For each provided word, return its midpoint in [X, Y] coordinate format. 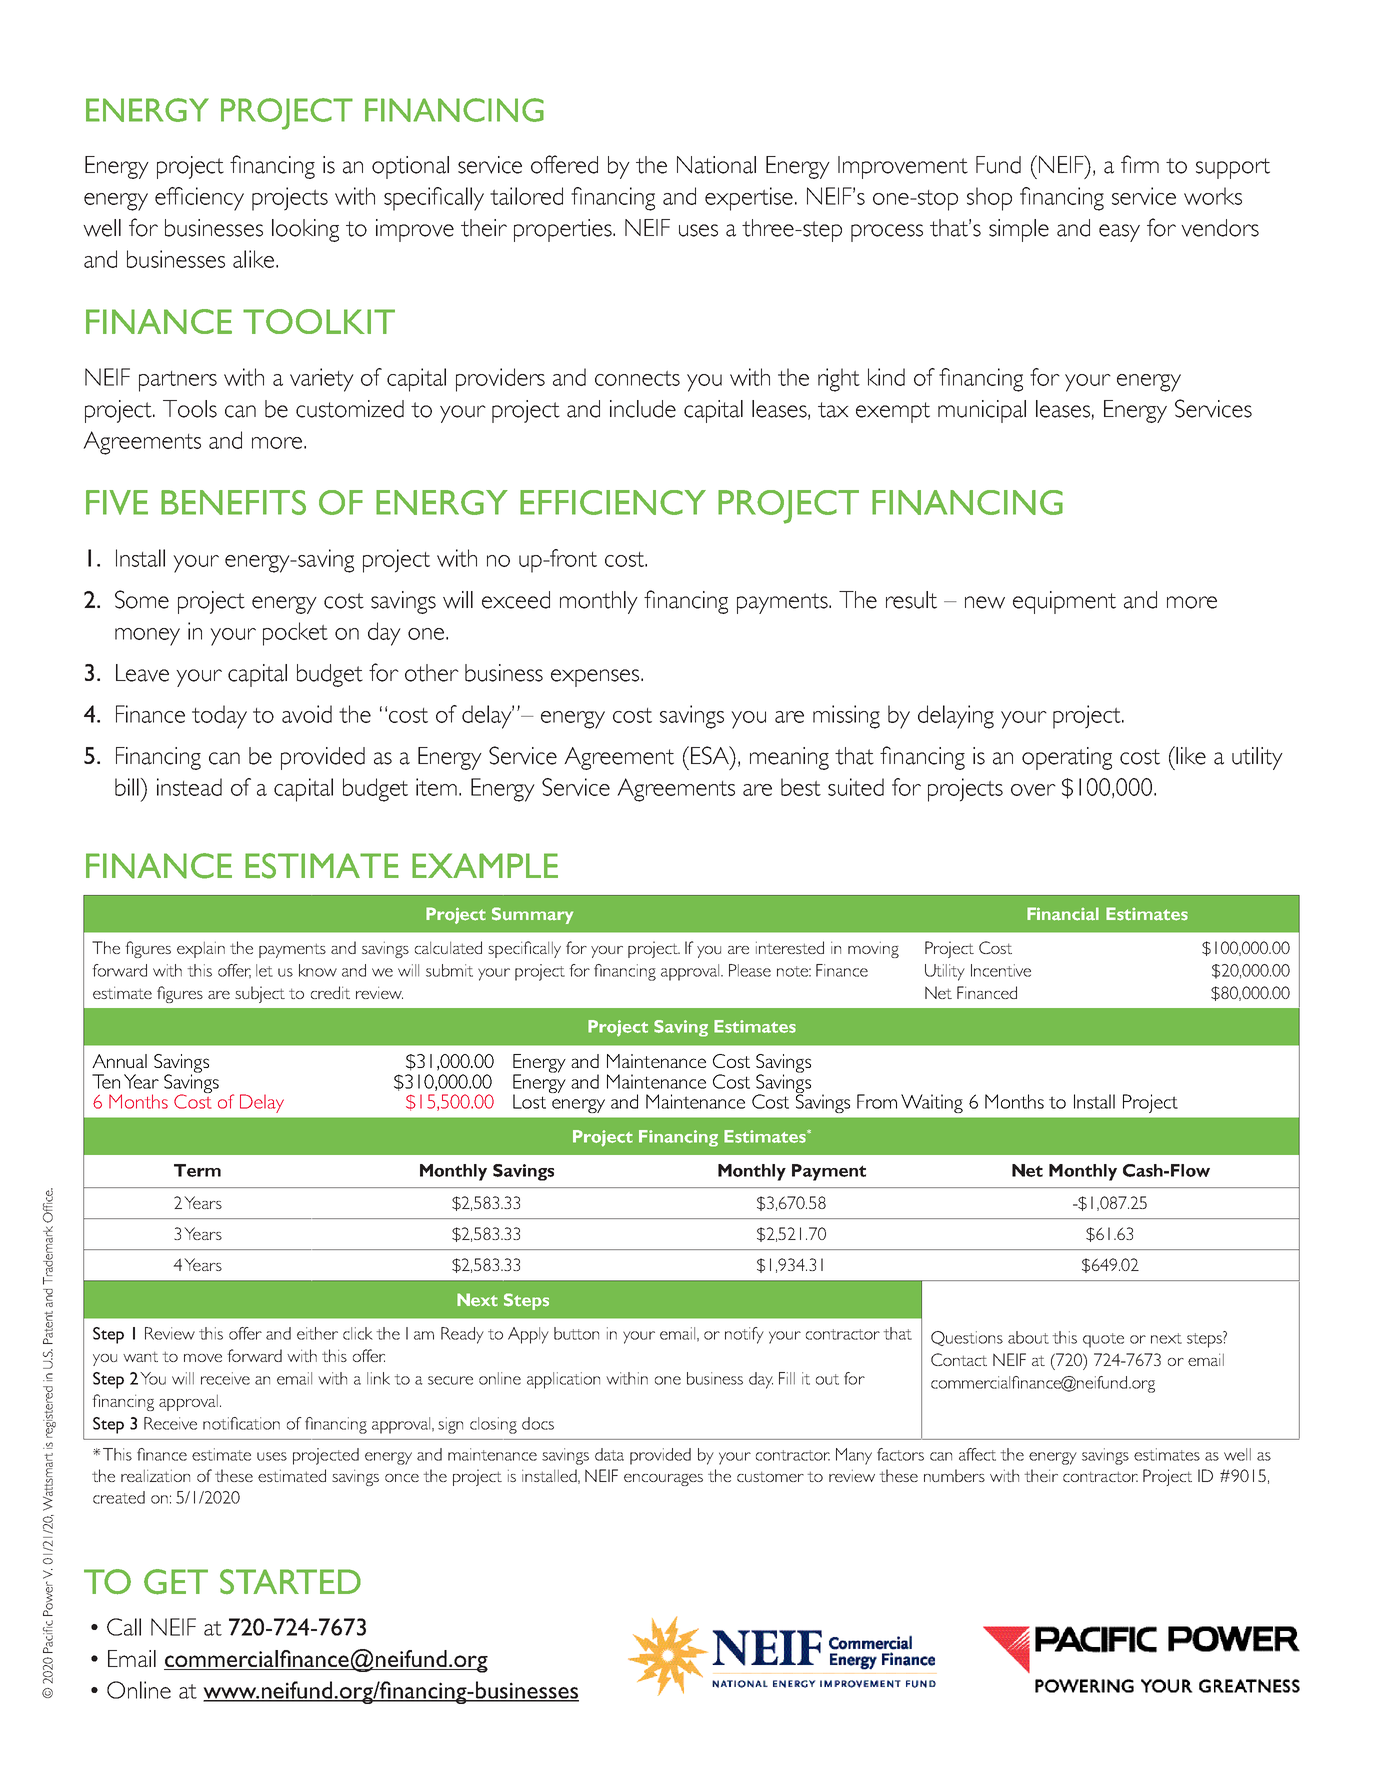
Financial [1063, 914]
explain [201, 949]
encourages [663, 1480]
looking [305, 230]
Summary [532, 915]
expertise [749, 199]
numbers [954, 1475]
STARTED [290, 1581]
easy [1119, 233]
